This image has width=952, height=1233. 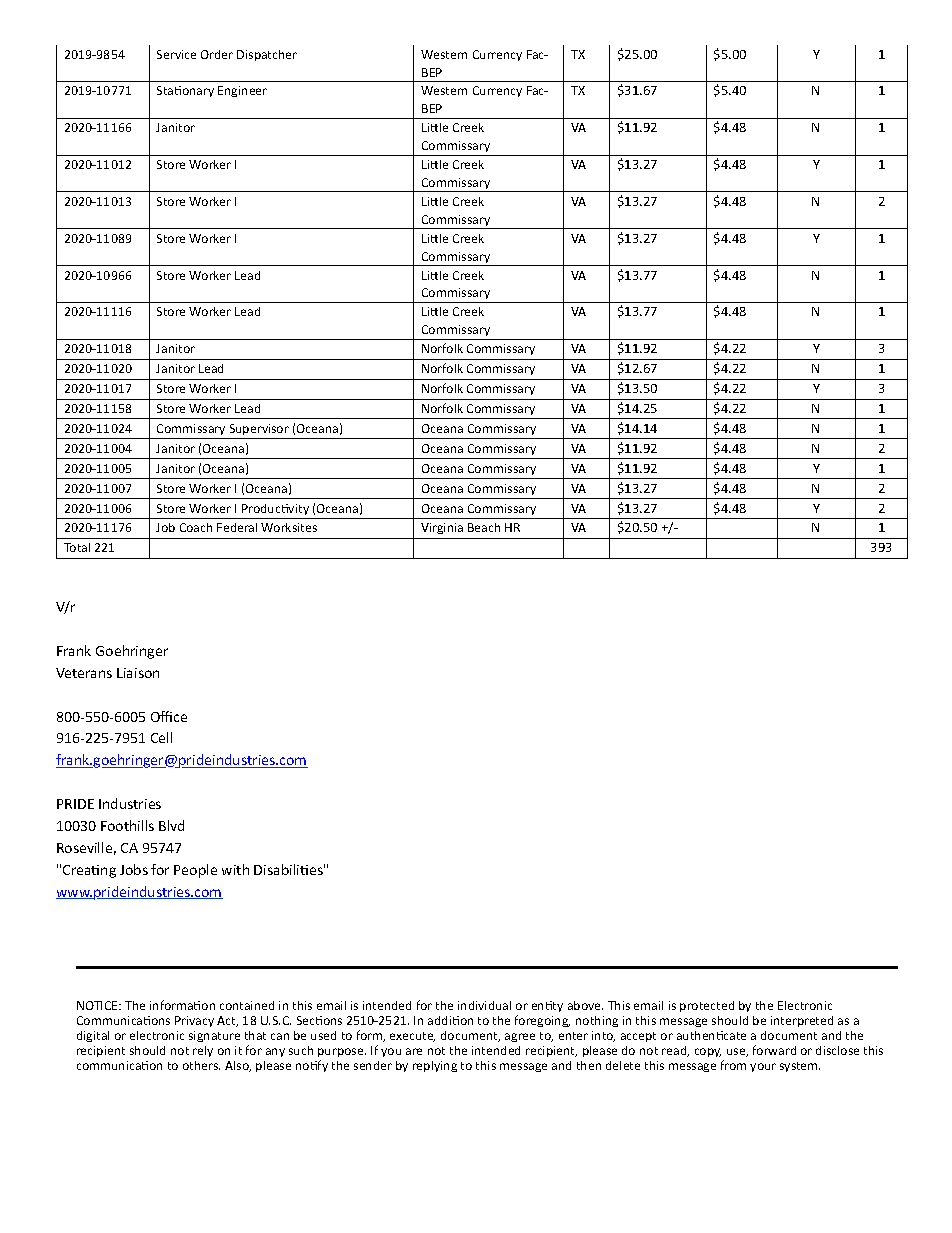 What do you see at coordinates (176, 54) in the image?
I see `Service` at bounding box center [176, 54].
